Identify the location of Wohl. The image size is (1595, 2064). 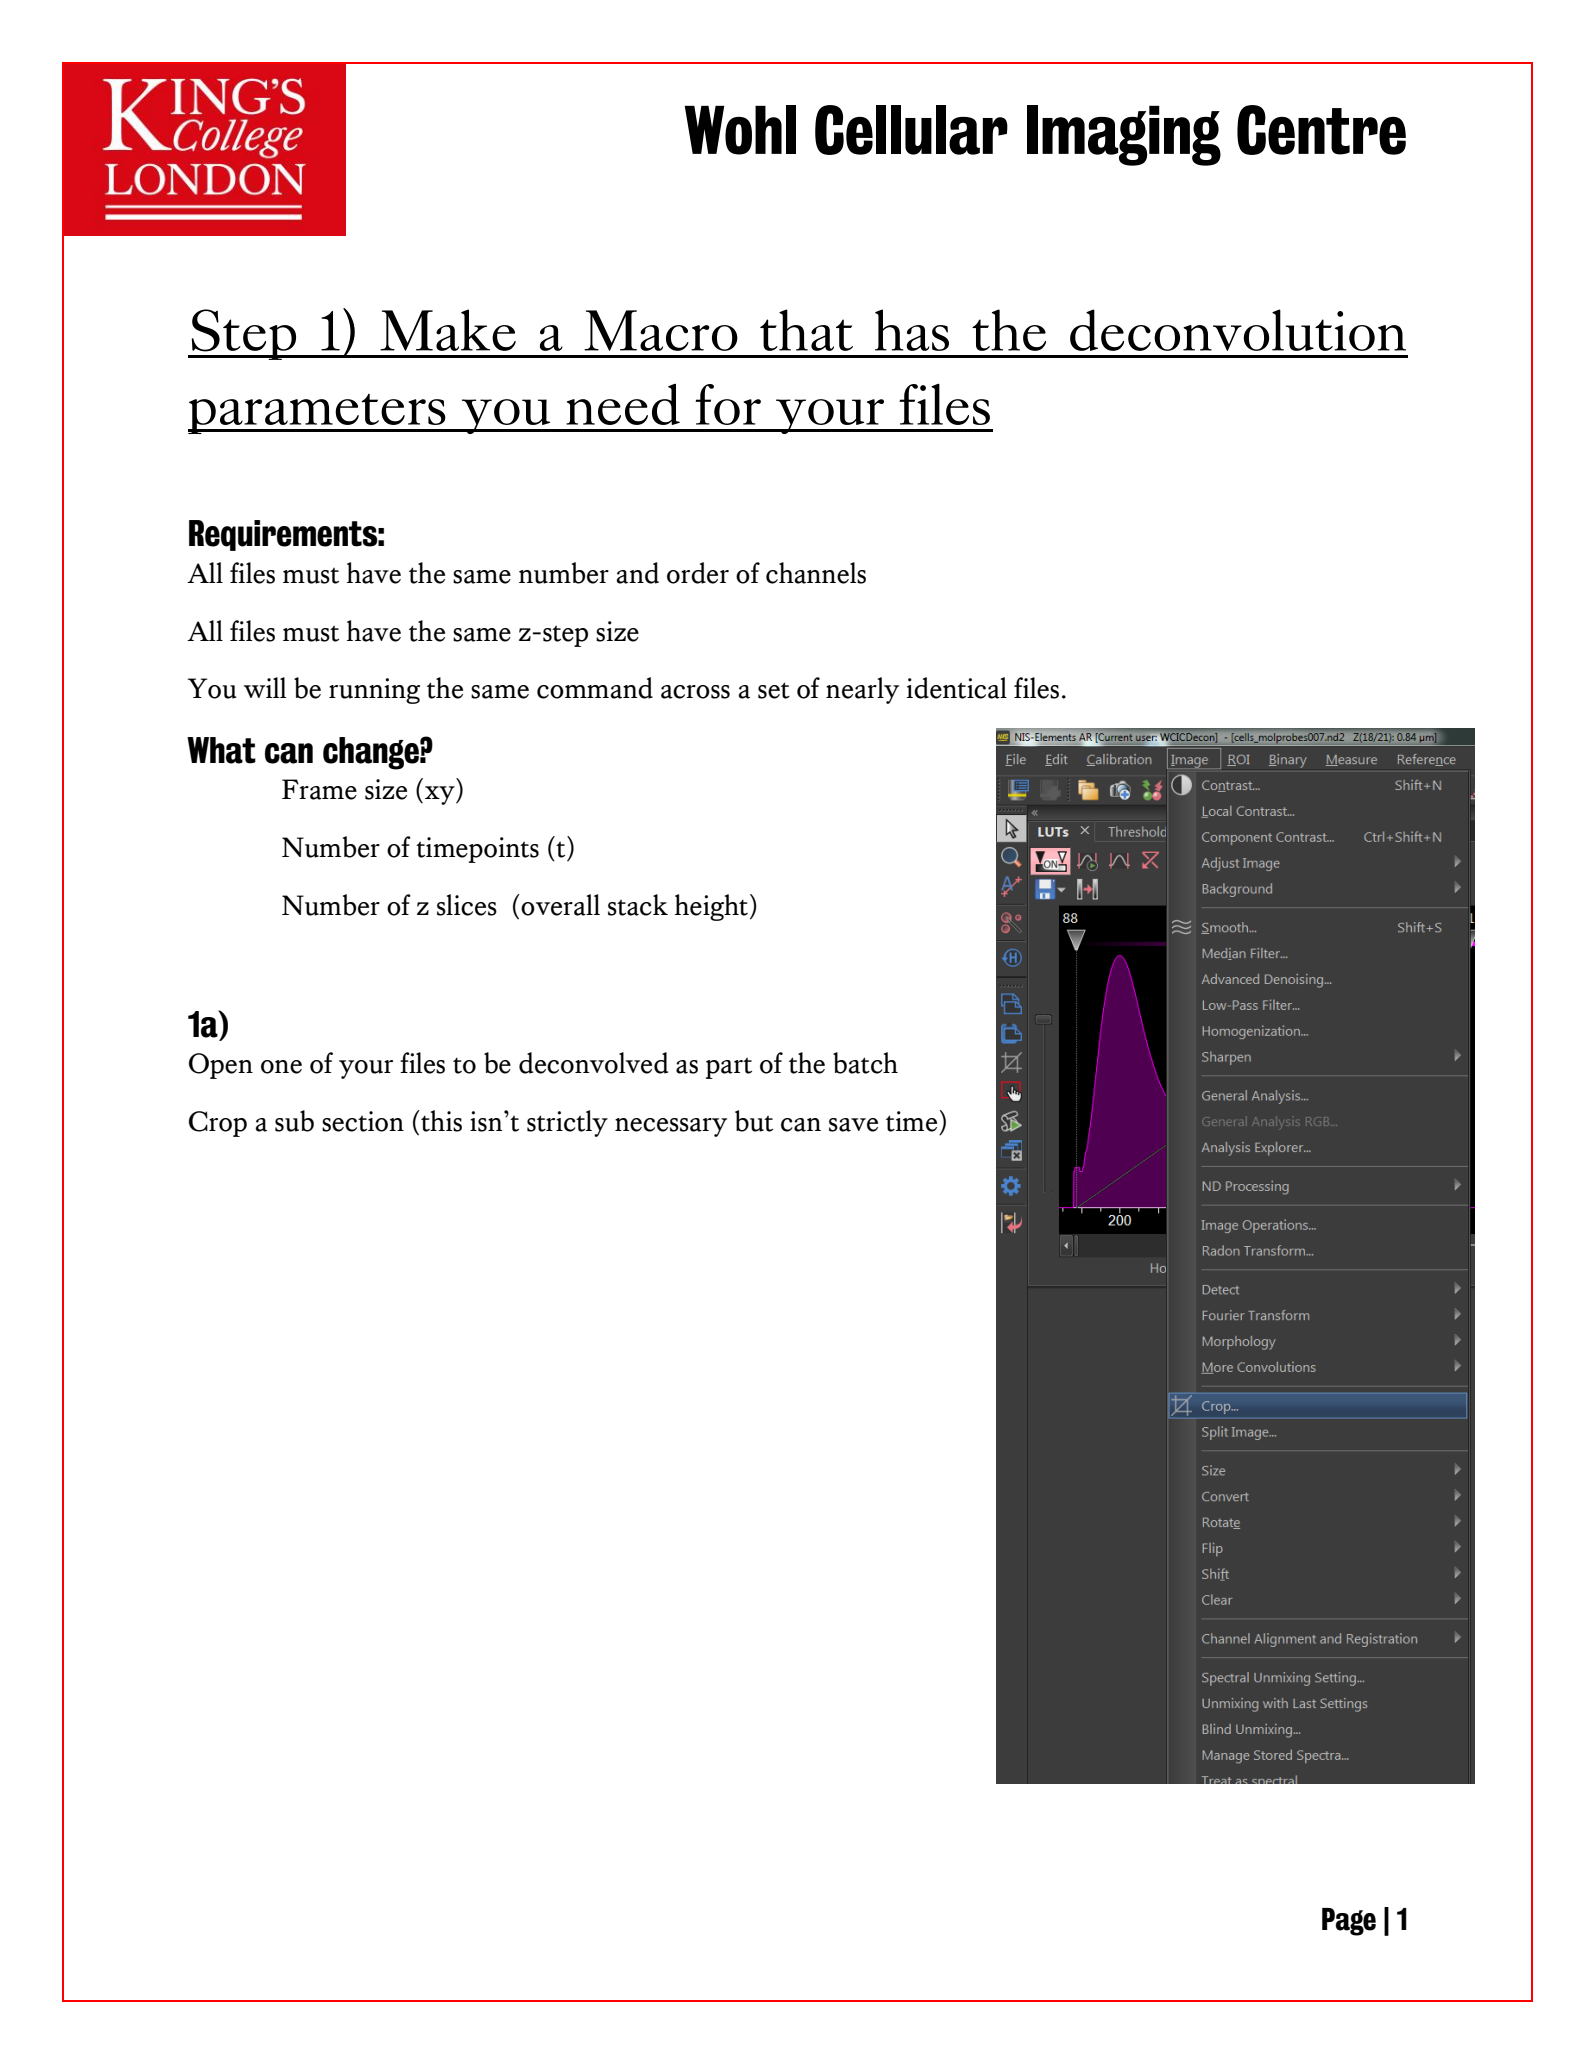
(740, 130).
